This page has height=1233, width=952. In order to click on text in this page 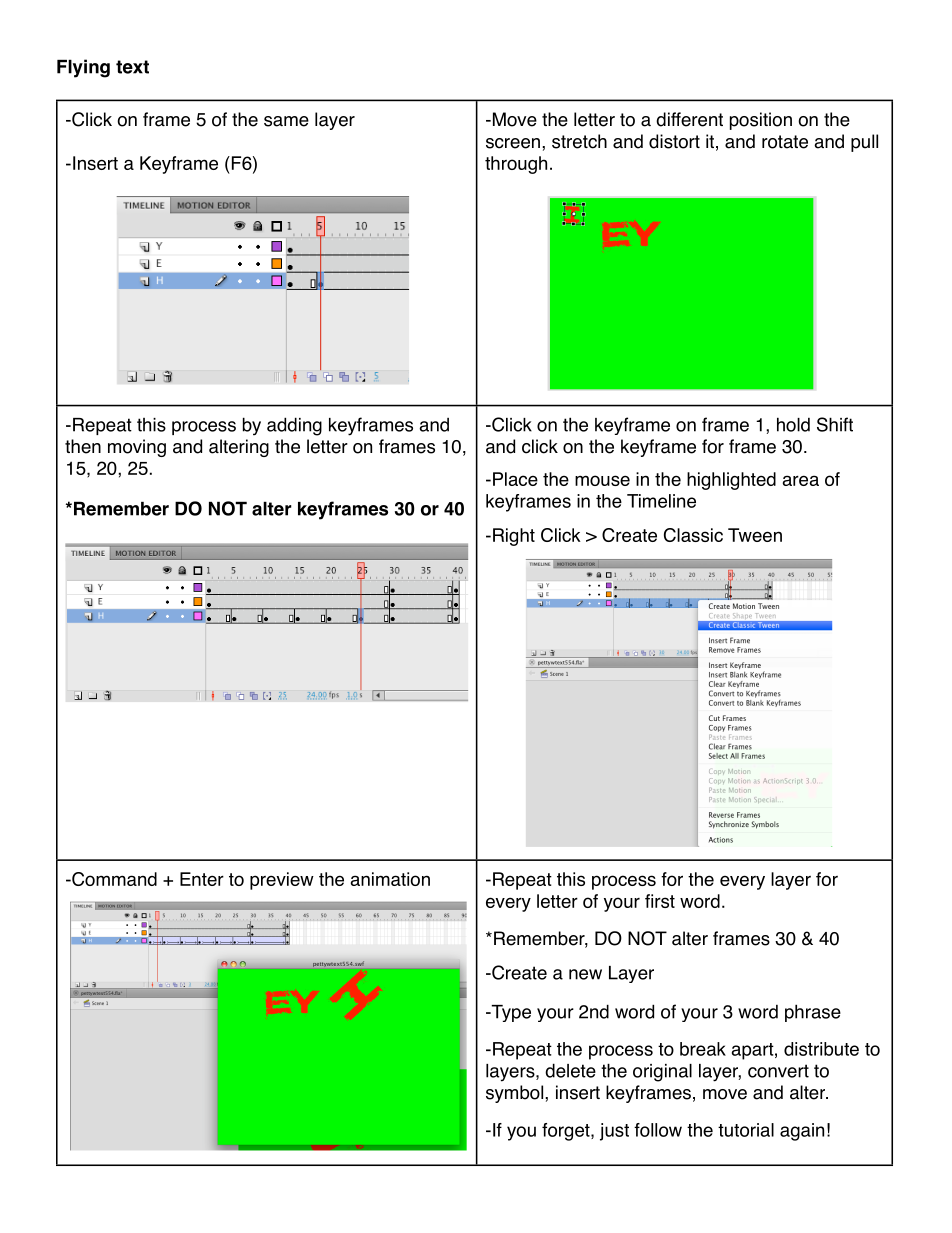, I will do `click(132, 67)`.
